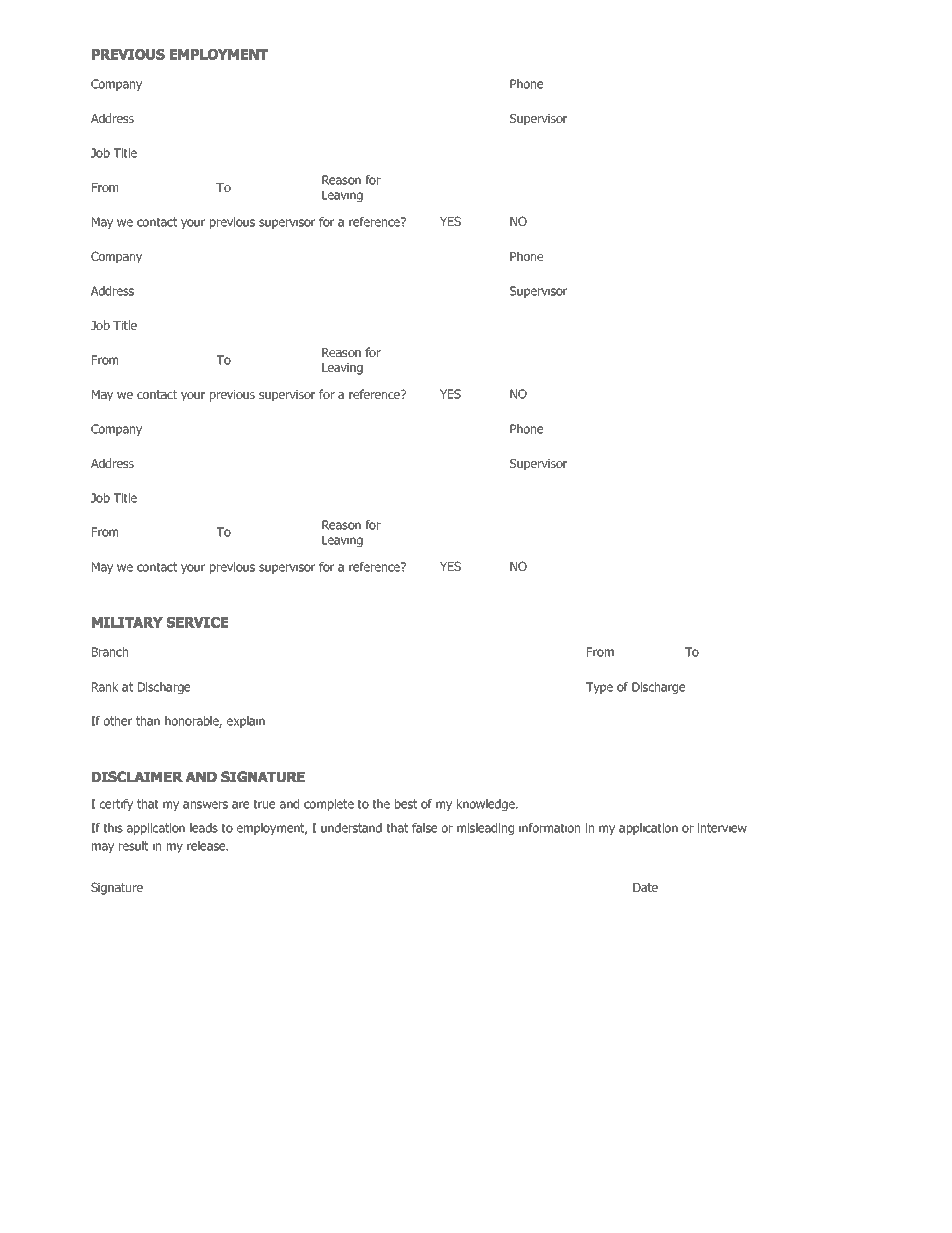  Describe the element at coordinates (207, 846) in the screenshot. I see `release` at that location.
